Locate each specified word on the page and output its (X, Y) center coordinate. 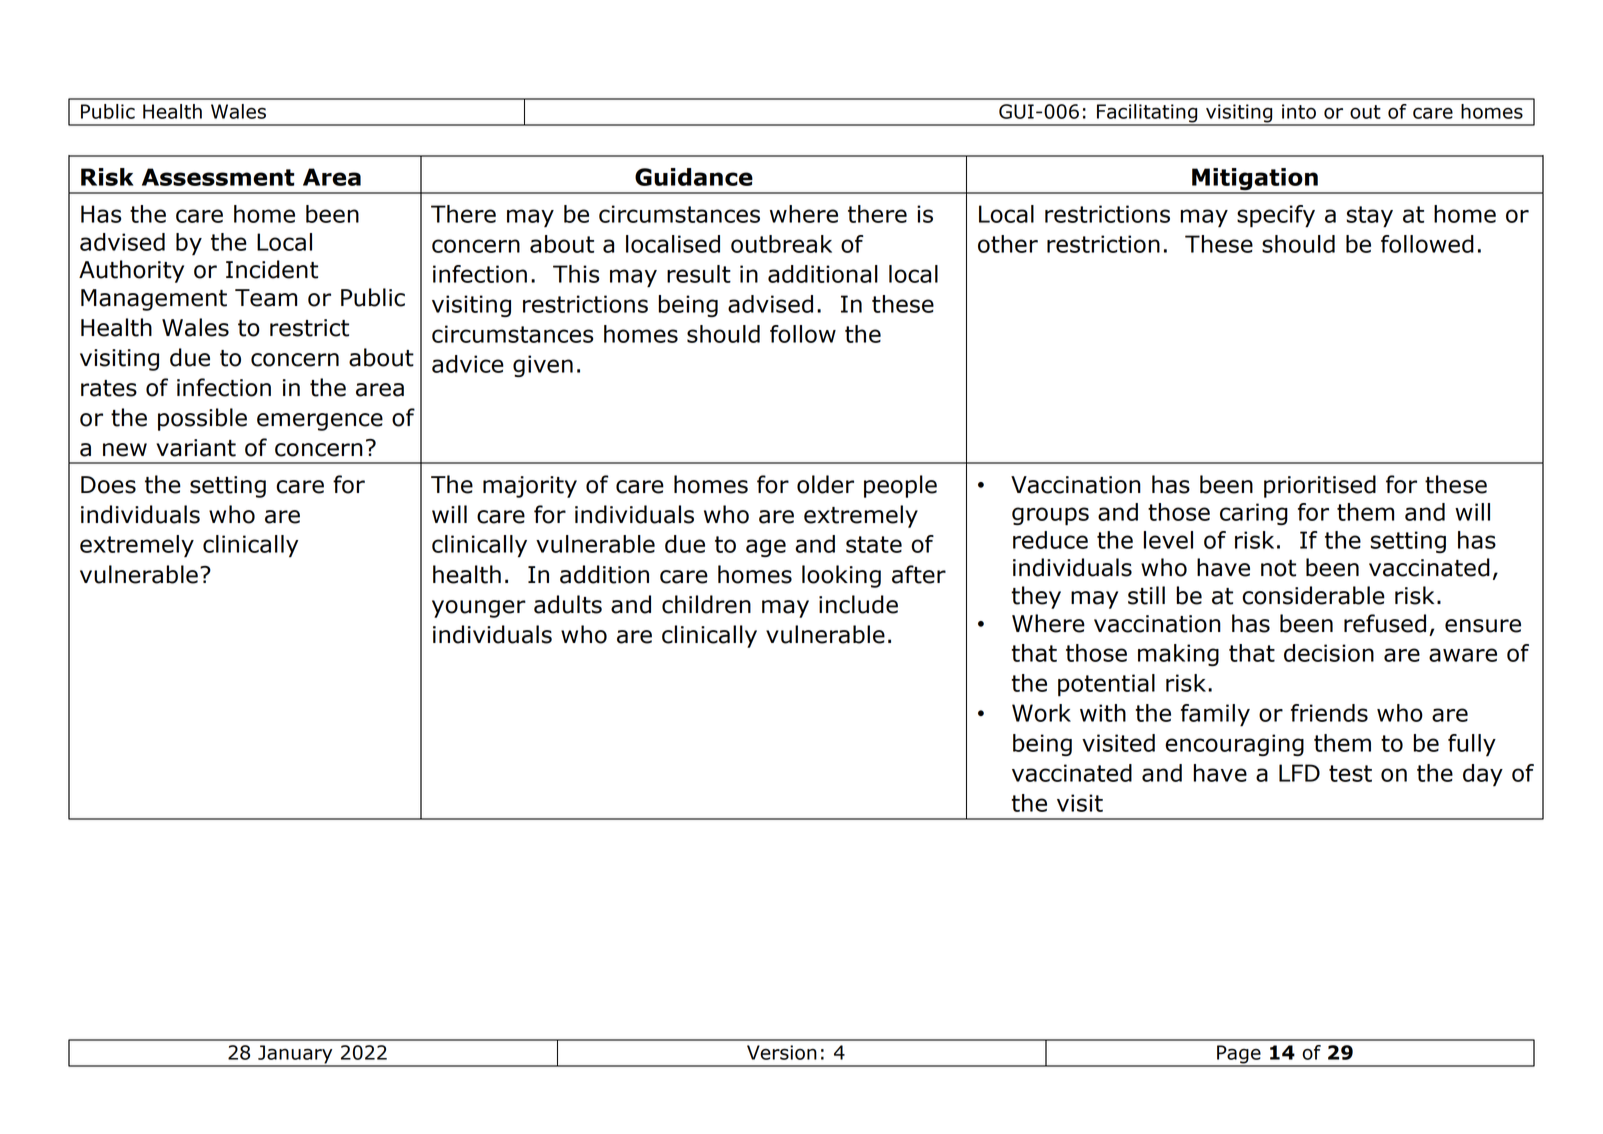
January (295, 1055)
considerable (1313, 595)
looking (841, 576)
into (1299, 111)
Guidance (694, 177)
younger (479, 609)
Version (782, 1052)
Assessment (218, 177)
